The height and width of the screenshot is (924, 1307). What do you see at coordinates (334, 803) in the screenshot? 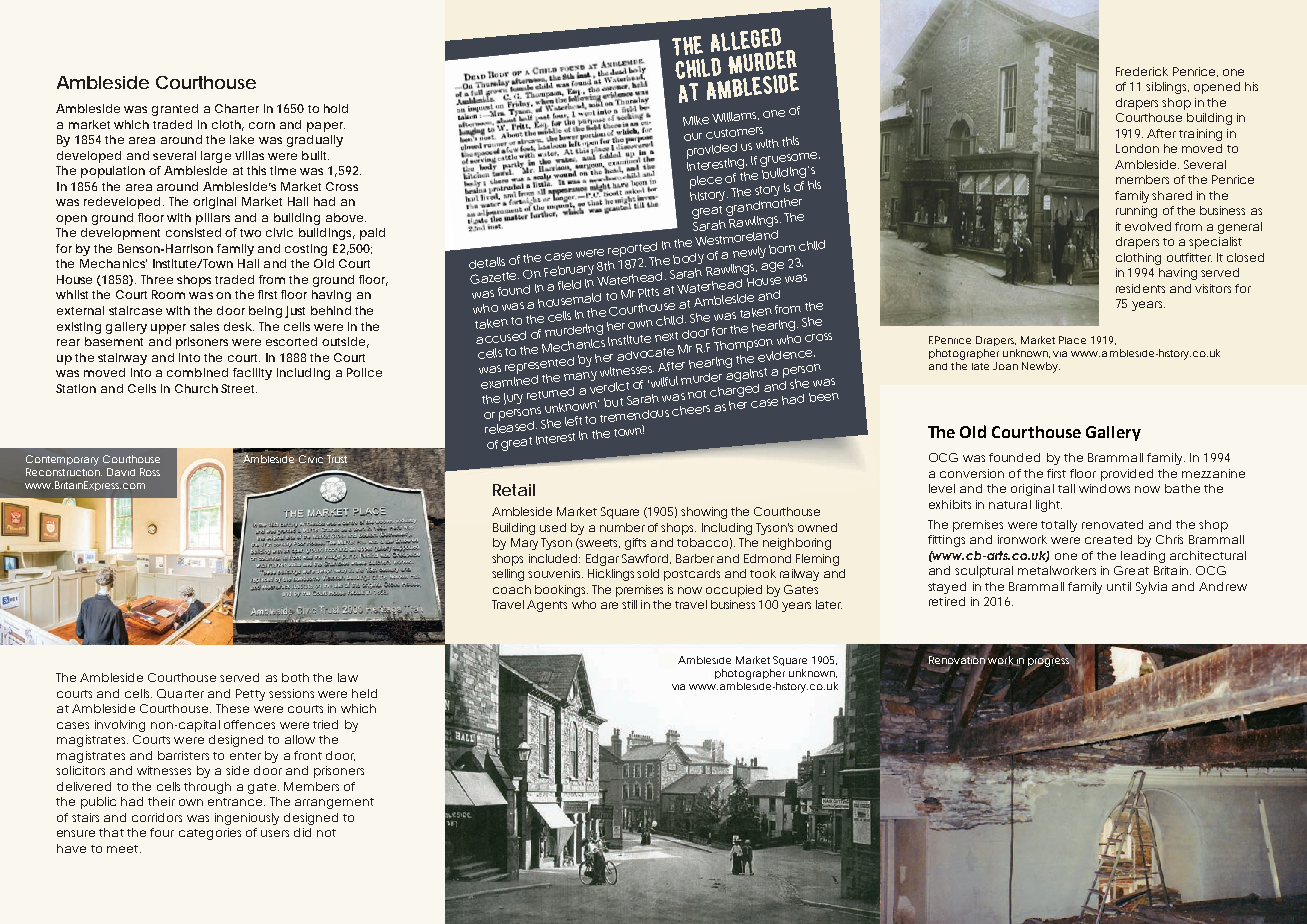
I see `arrangement` at bounding box center [334, 803].
